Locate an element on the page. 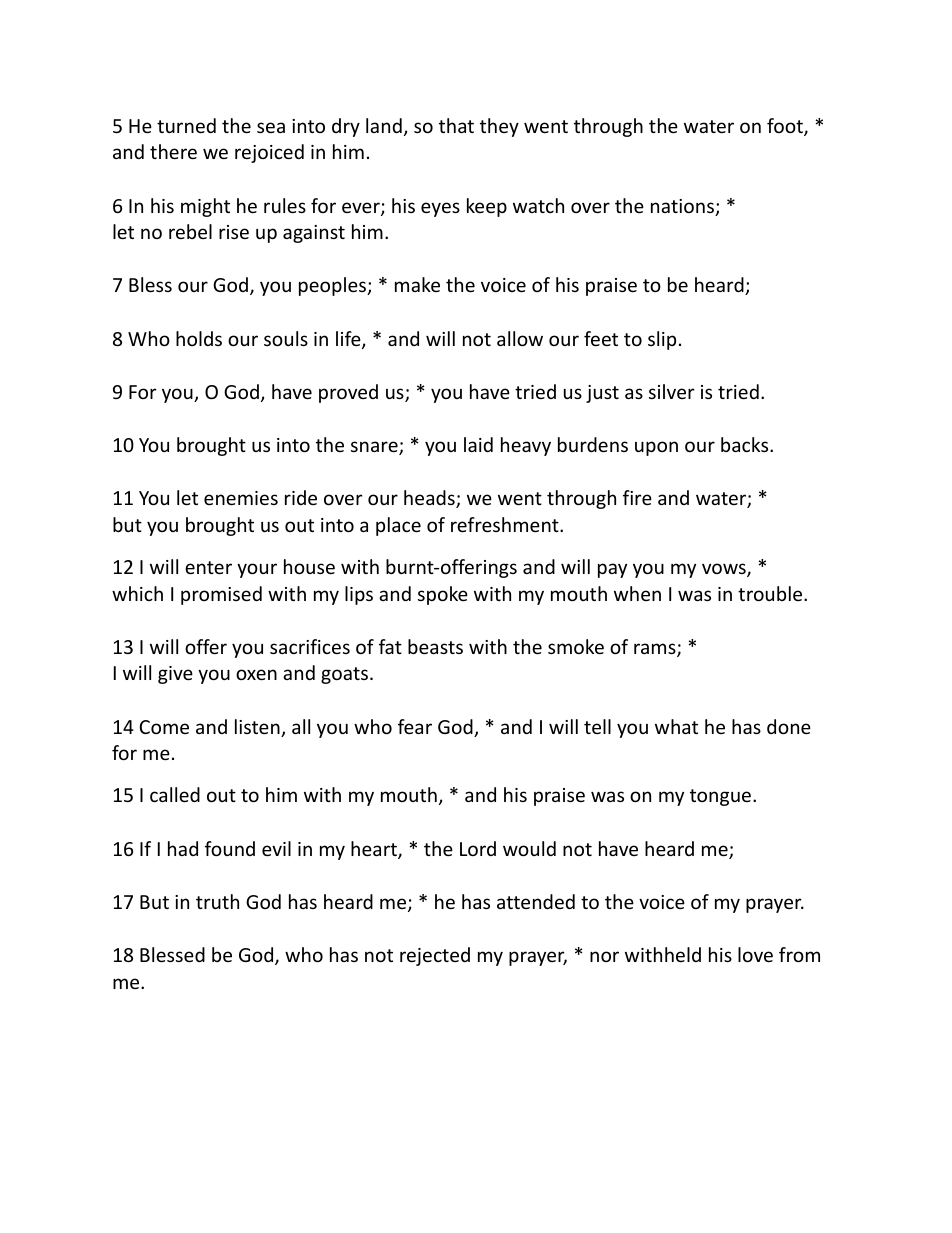 The height and width of the page is (1233, 952). enter is located at coordinates (208, 567).
